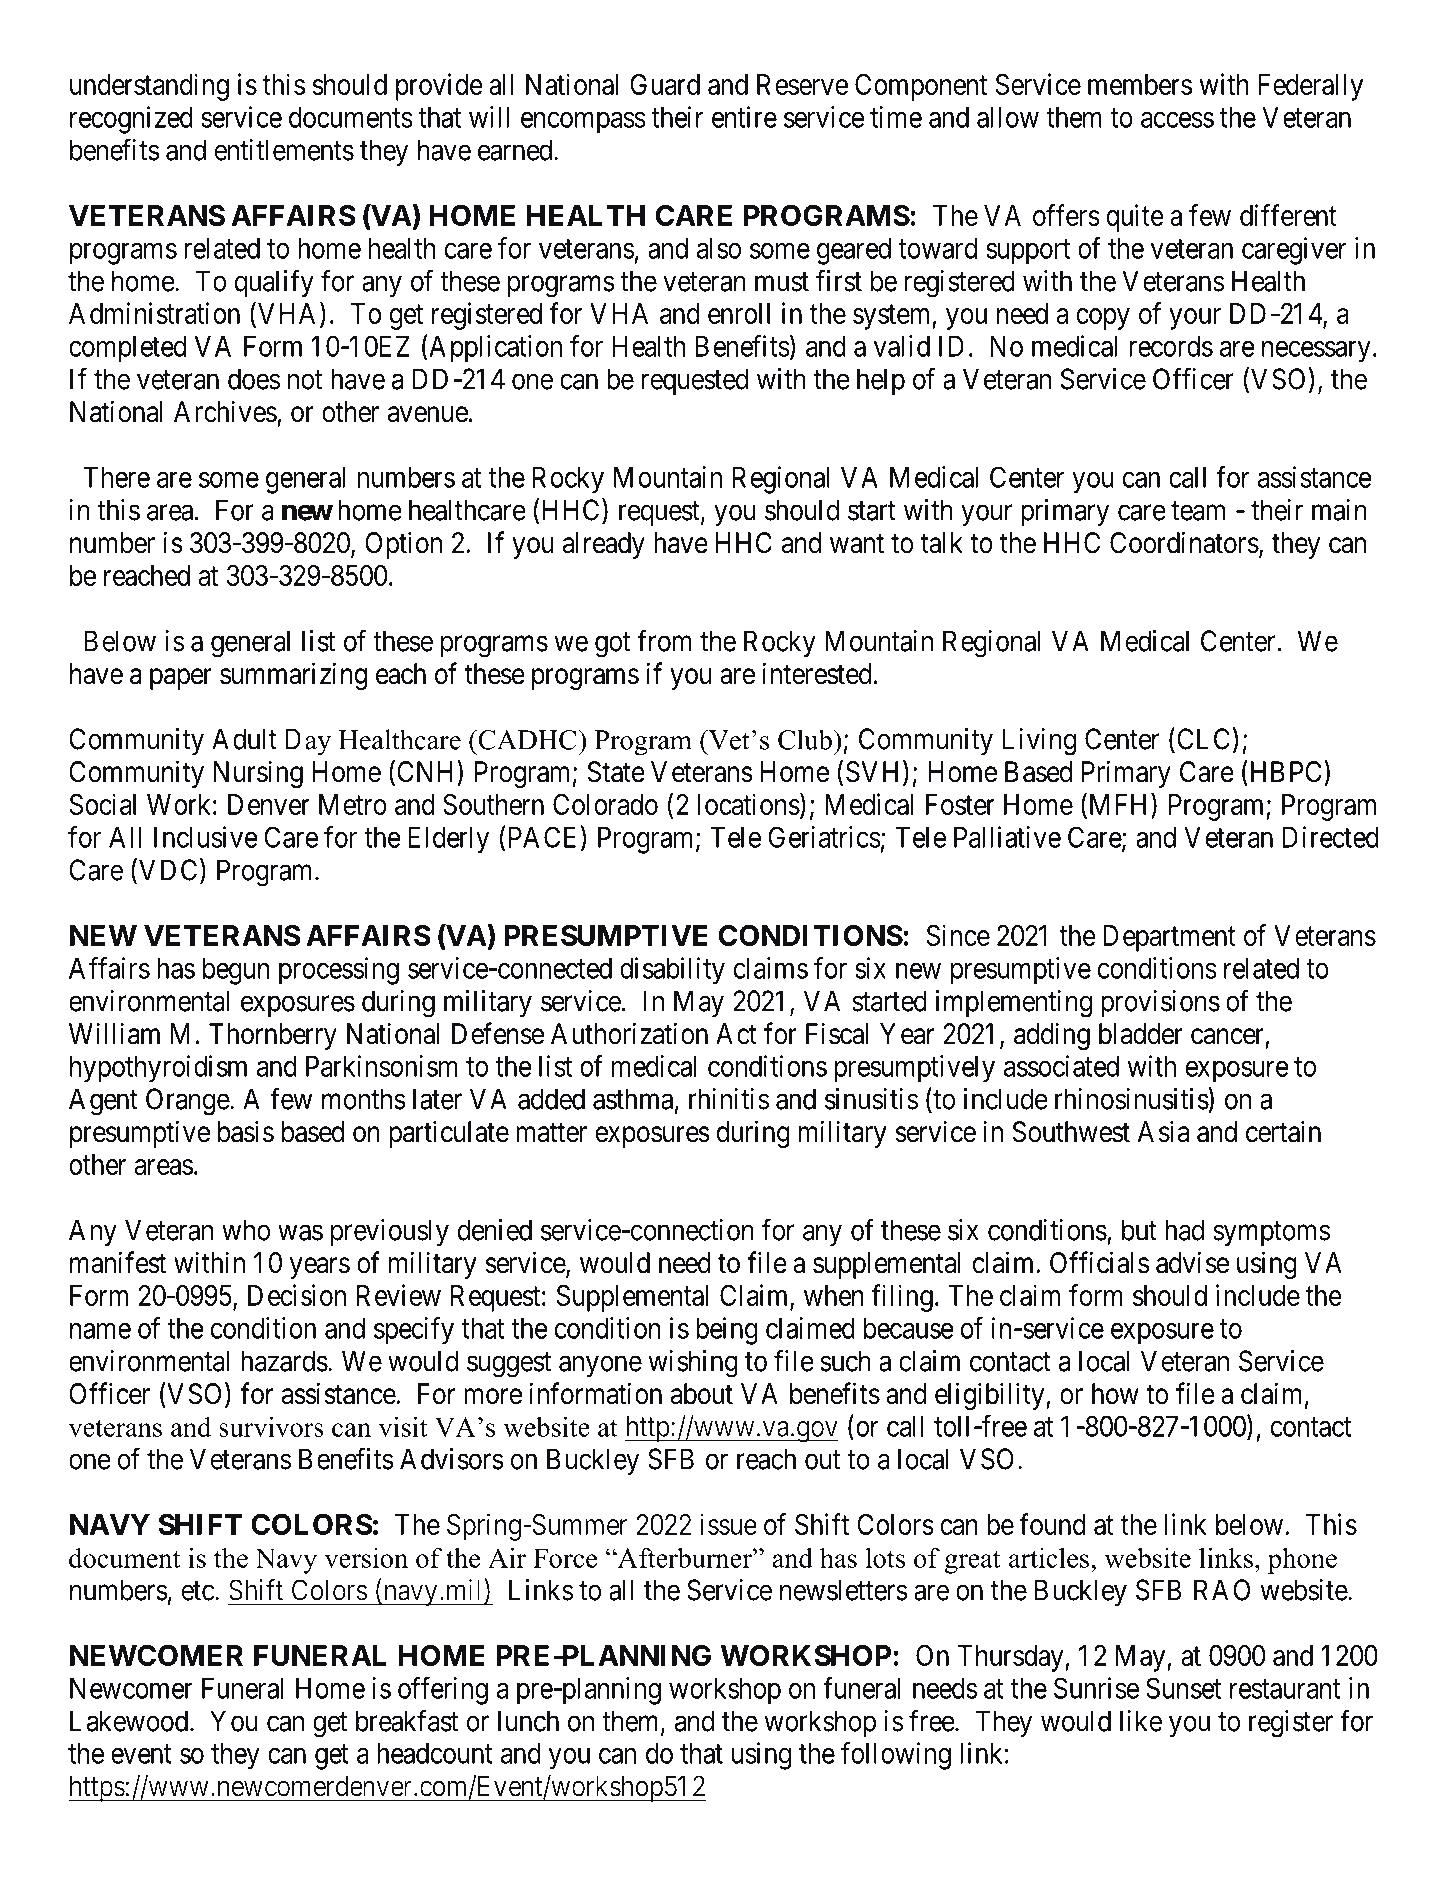  I want to click on already, so click(604, 545).
